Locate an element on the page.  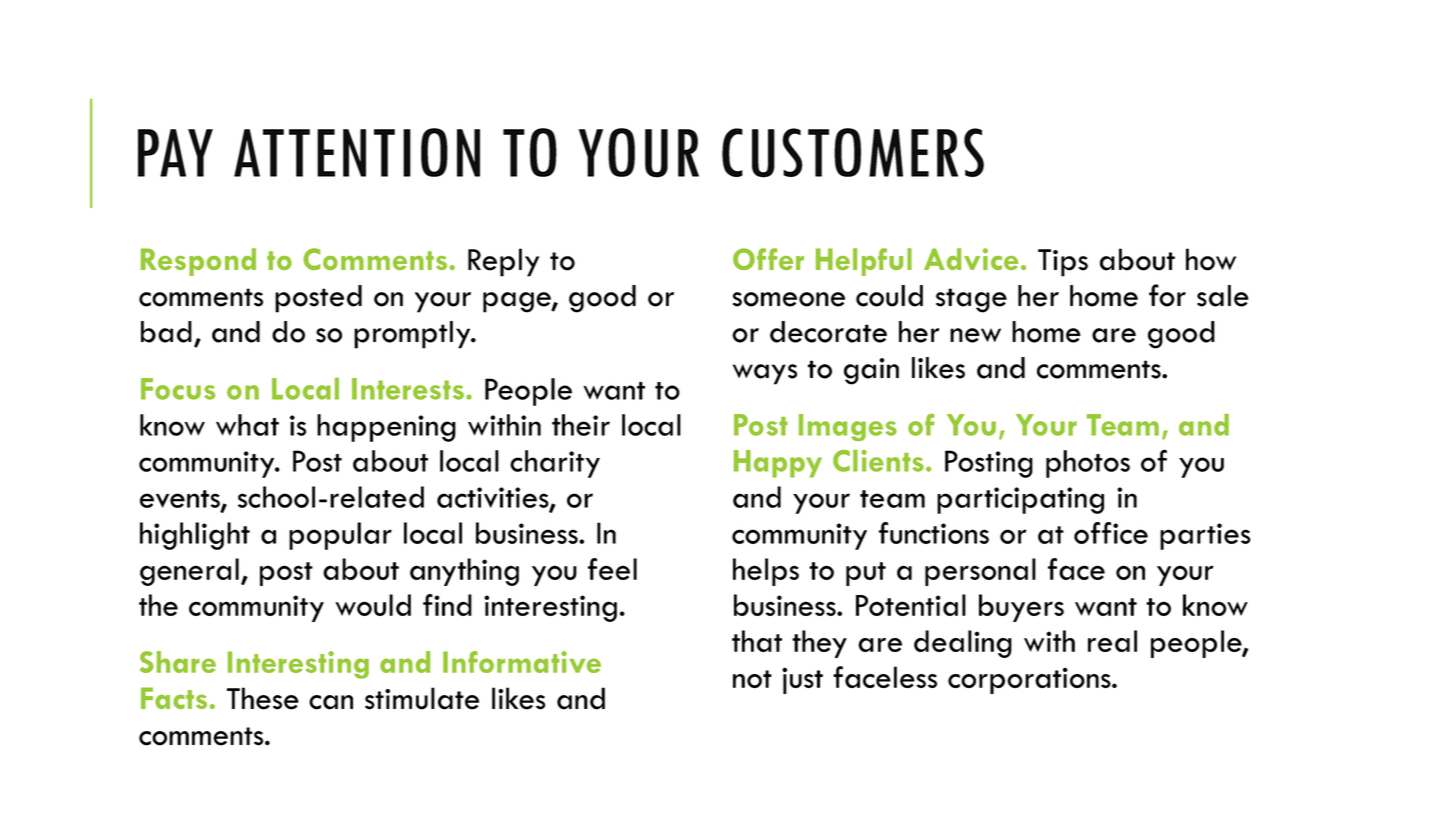
corporations is located at coordinates (1030, 680).
